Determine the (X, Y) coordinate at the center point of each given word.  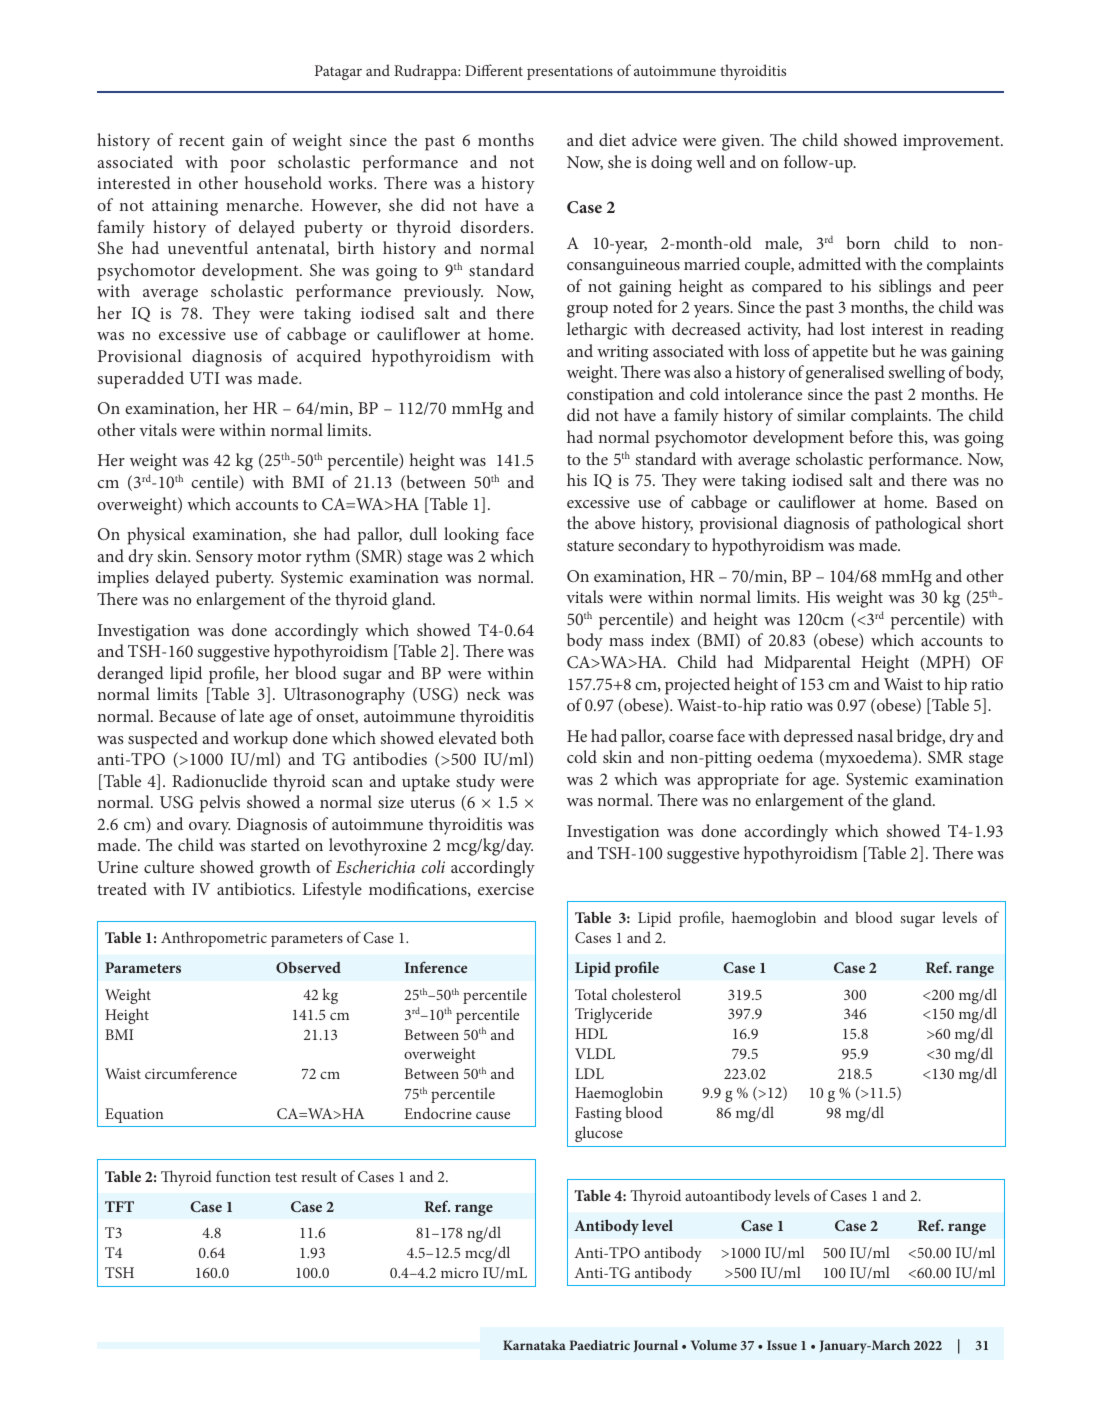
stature (590, 546)
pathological (918, 525)
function (243, 1176)
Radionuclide (219, 780)
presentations (570, 73)
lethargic (597, 331)
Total (591, 994)
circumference (191, 1073)
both (517, 737)
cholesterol (646, 994)
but (883, 350)
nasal (875, 735)
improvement (952, 142)
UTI (205, 378)
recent (202, 141)
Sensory (224, 558)
